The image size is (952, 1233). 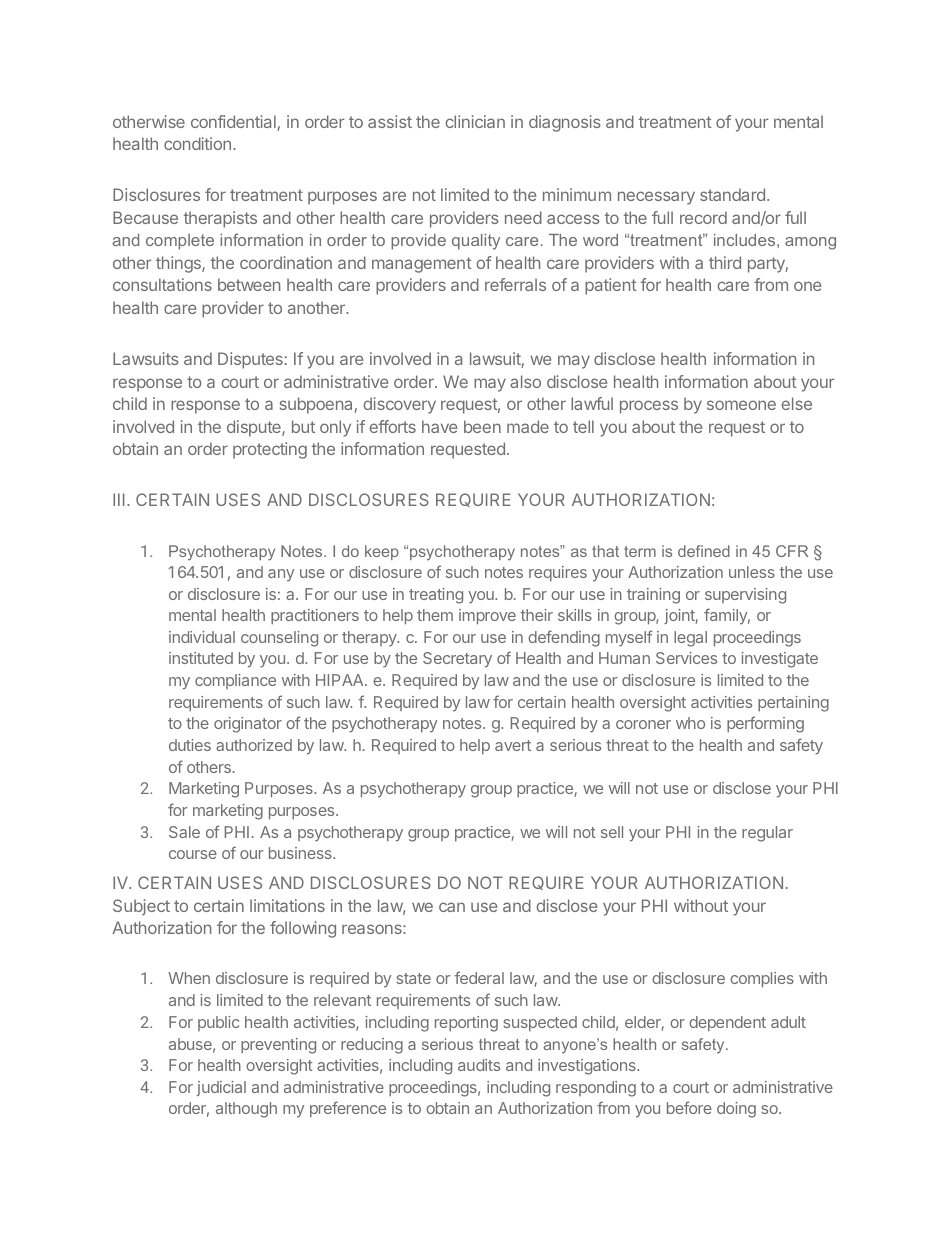 What do you see at coordinates (479, 1065) in the image?
I see `audits` at bounding box center [479, 1065].
